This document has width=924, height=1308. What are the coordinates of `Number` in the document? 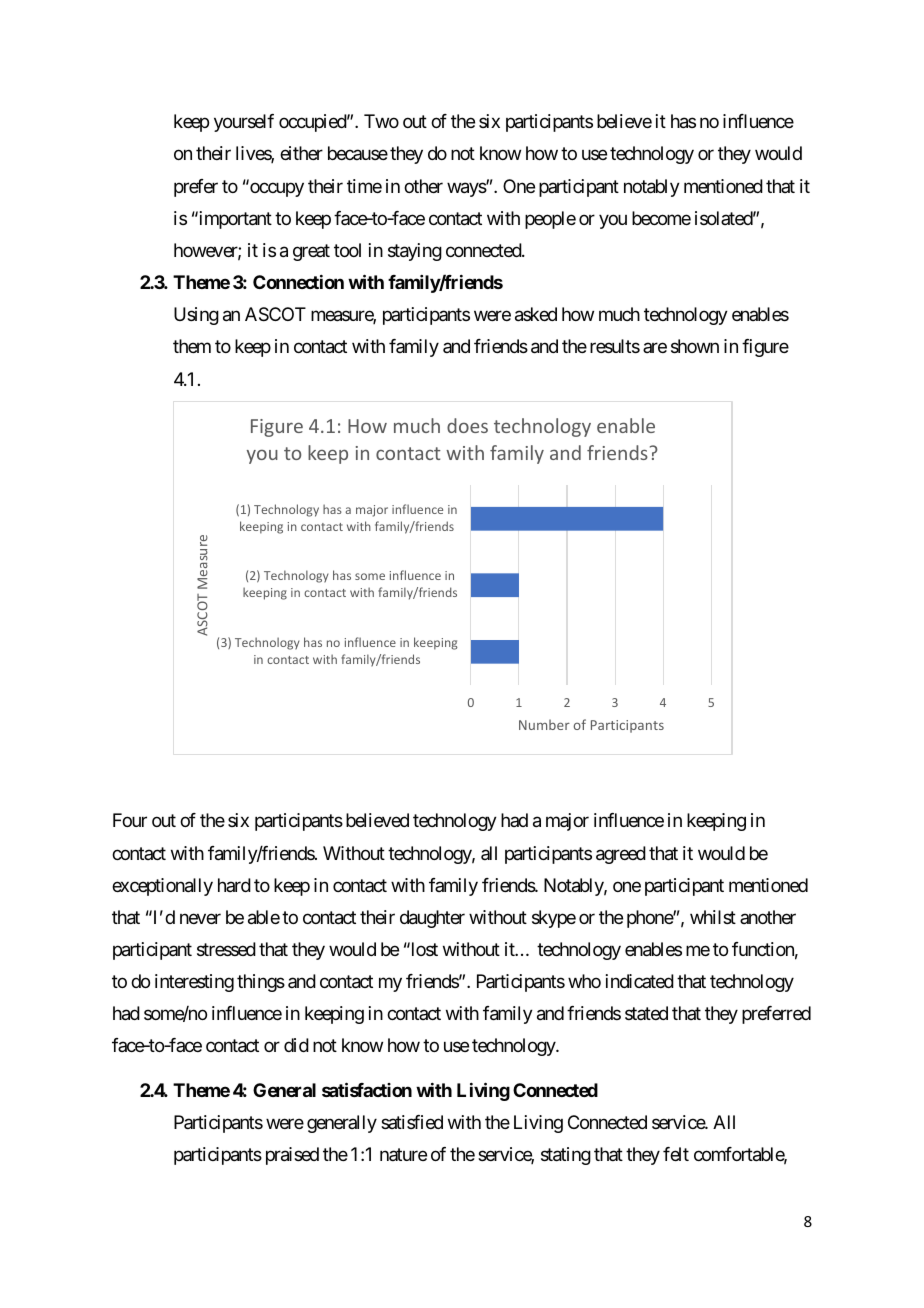 It's located at (544, 724).
